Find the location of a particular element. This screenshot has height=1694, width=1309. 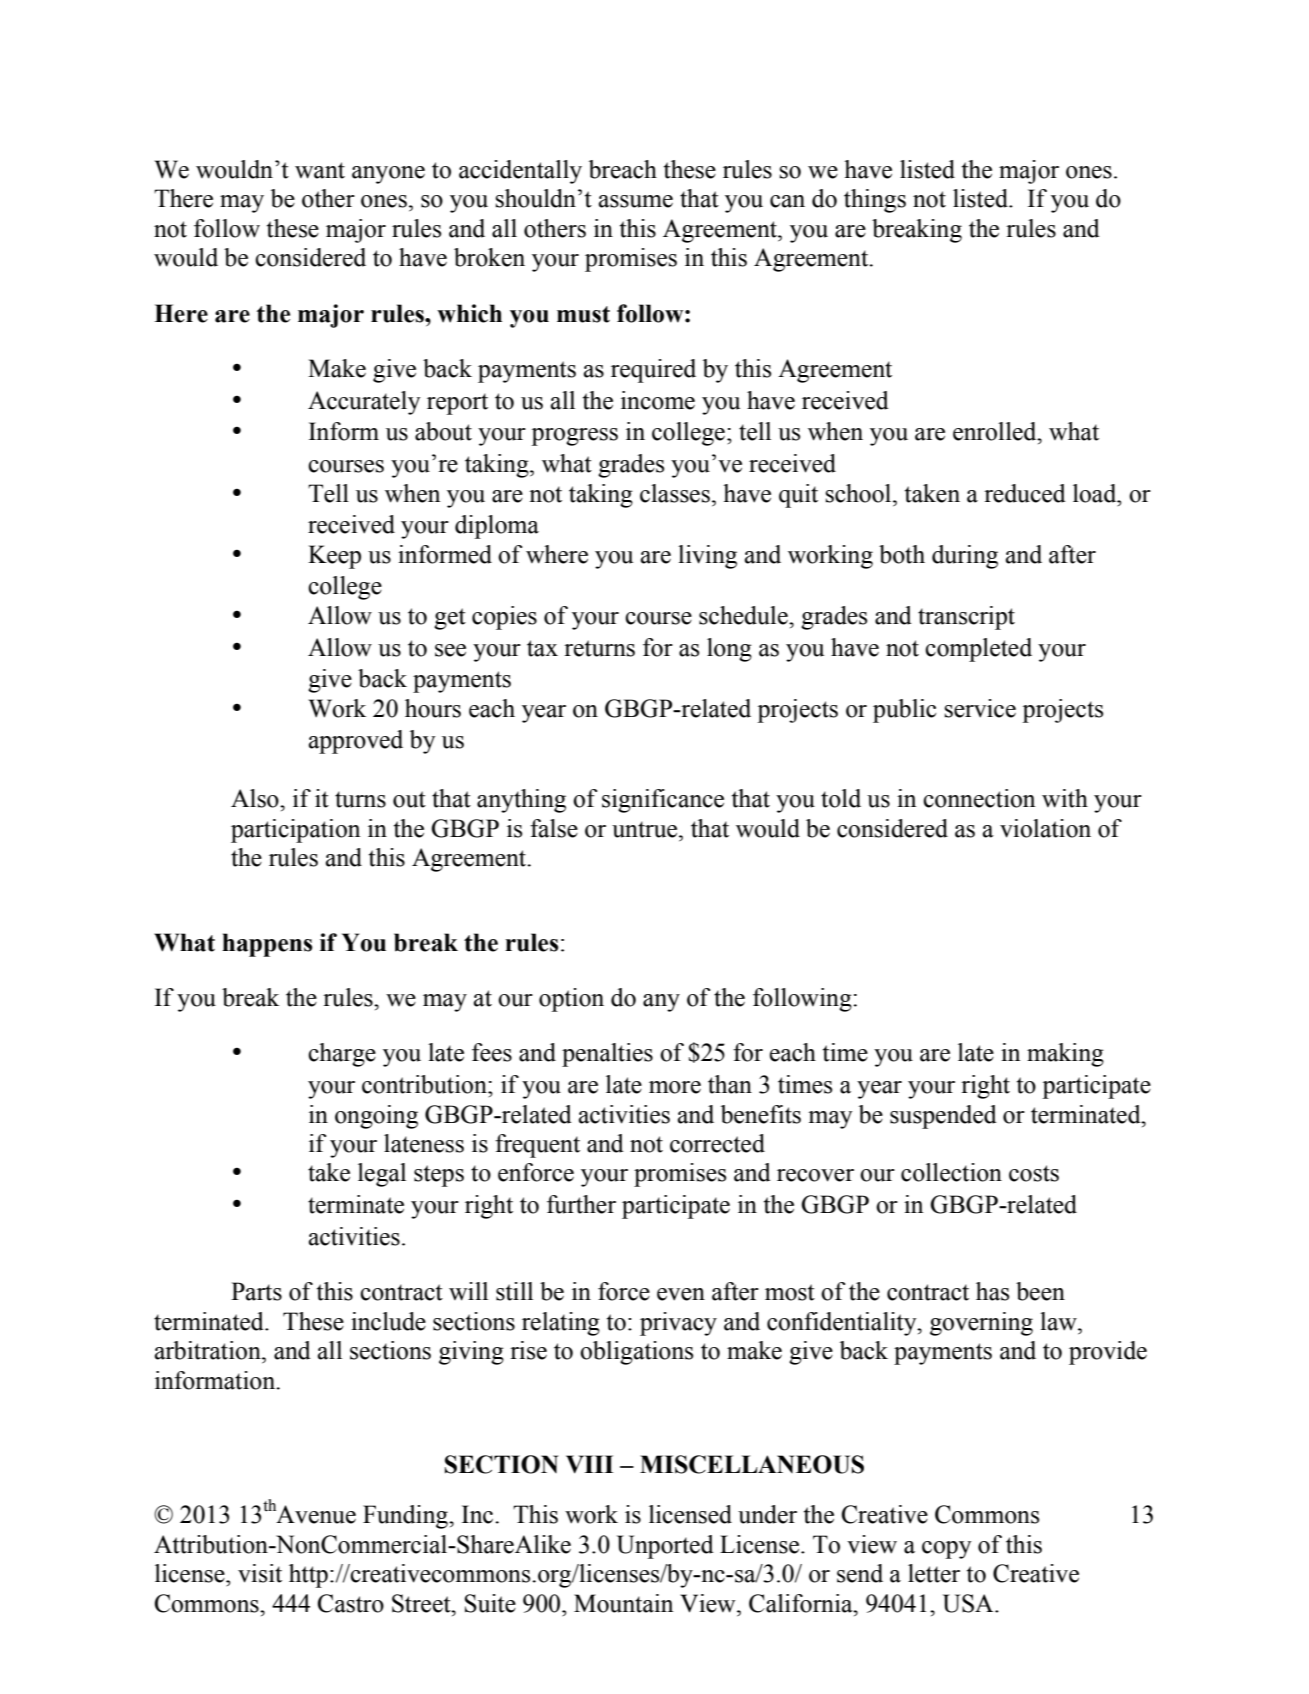

things is located at coordinates (875, 201).
